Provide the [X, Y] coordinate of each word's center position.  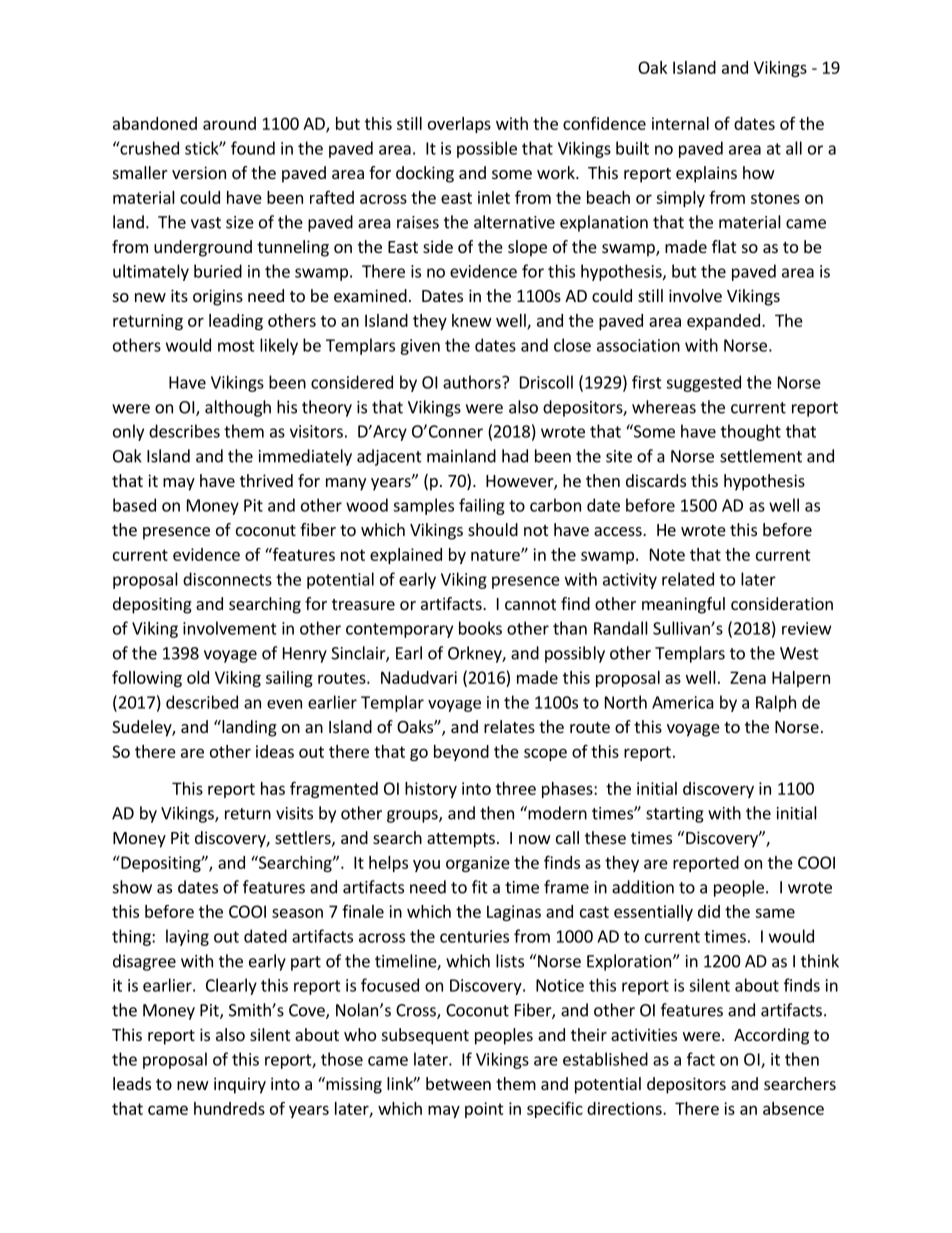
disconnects [227, 579]
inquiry [240, 1085]
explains [706, 174]
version [199, 172]
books [480, 628]
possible [487, 149]
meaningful [683, 605]
